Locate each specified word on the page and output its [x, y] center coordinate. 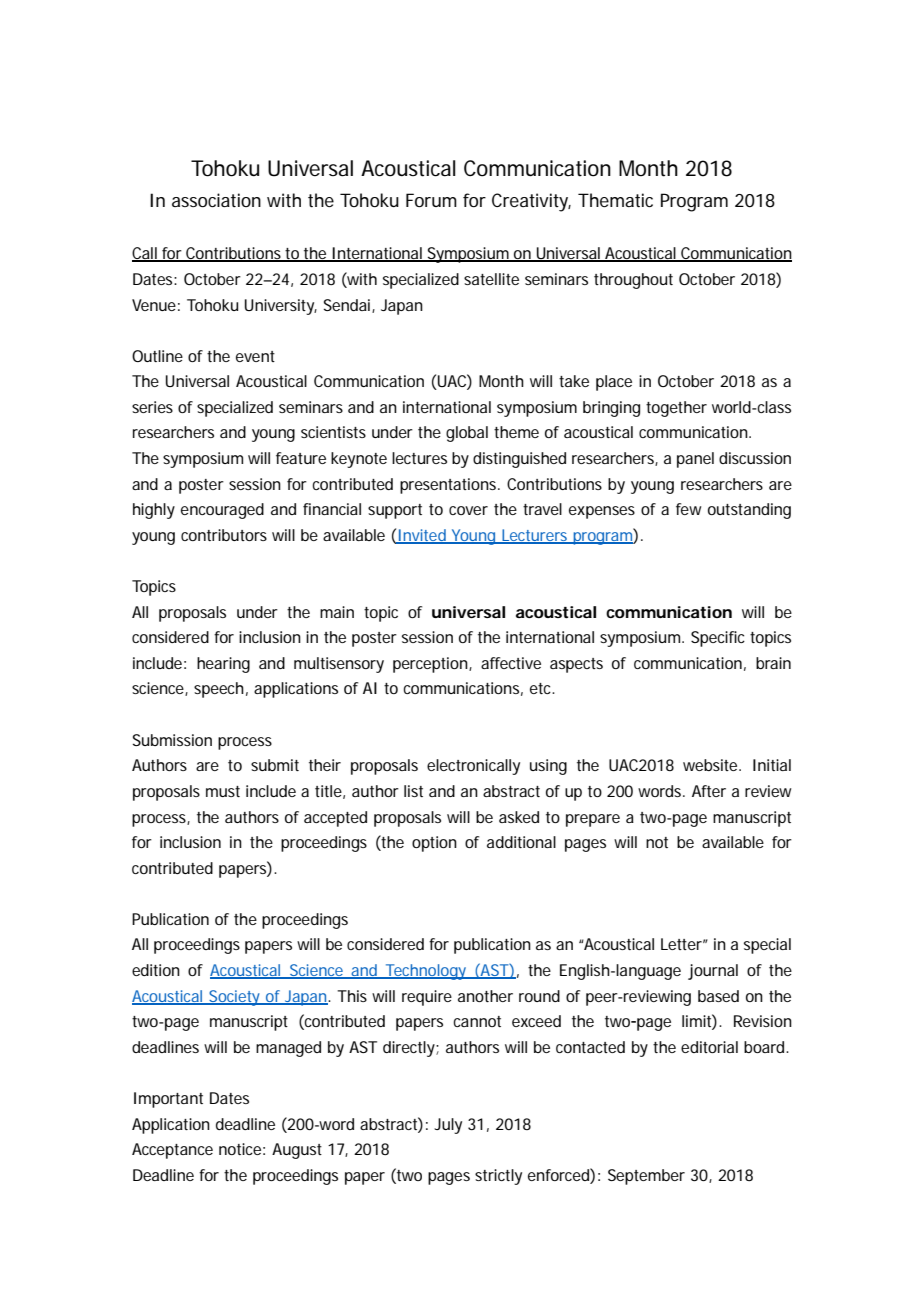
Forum [431, 200]
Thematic [615, 200]
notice [242, 1149]
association [216, 200]
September [646, 1177]
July [448, 1126]
